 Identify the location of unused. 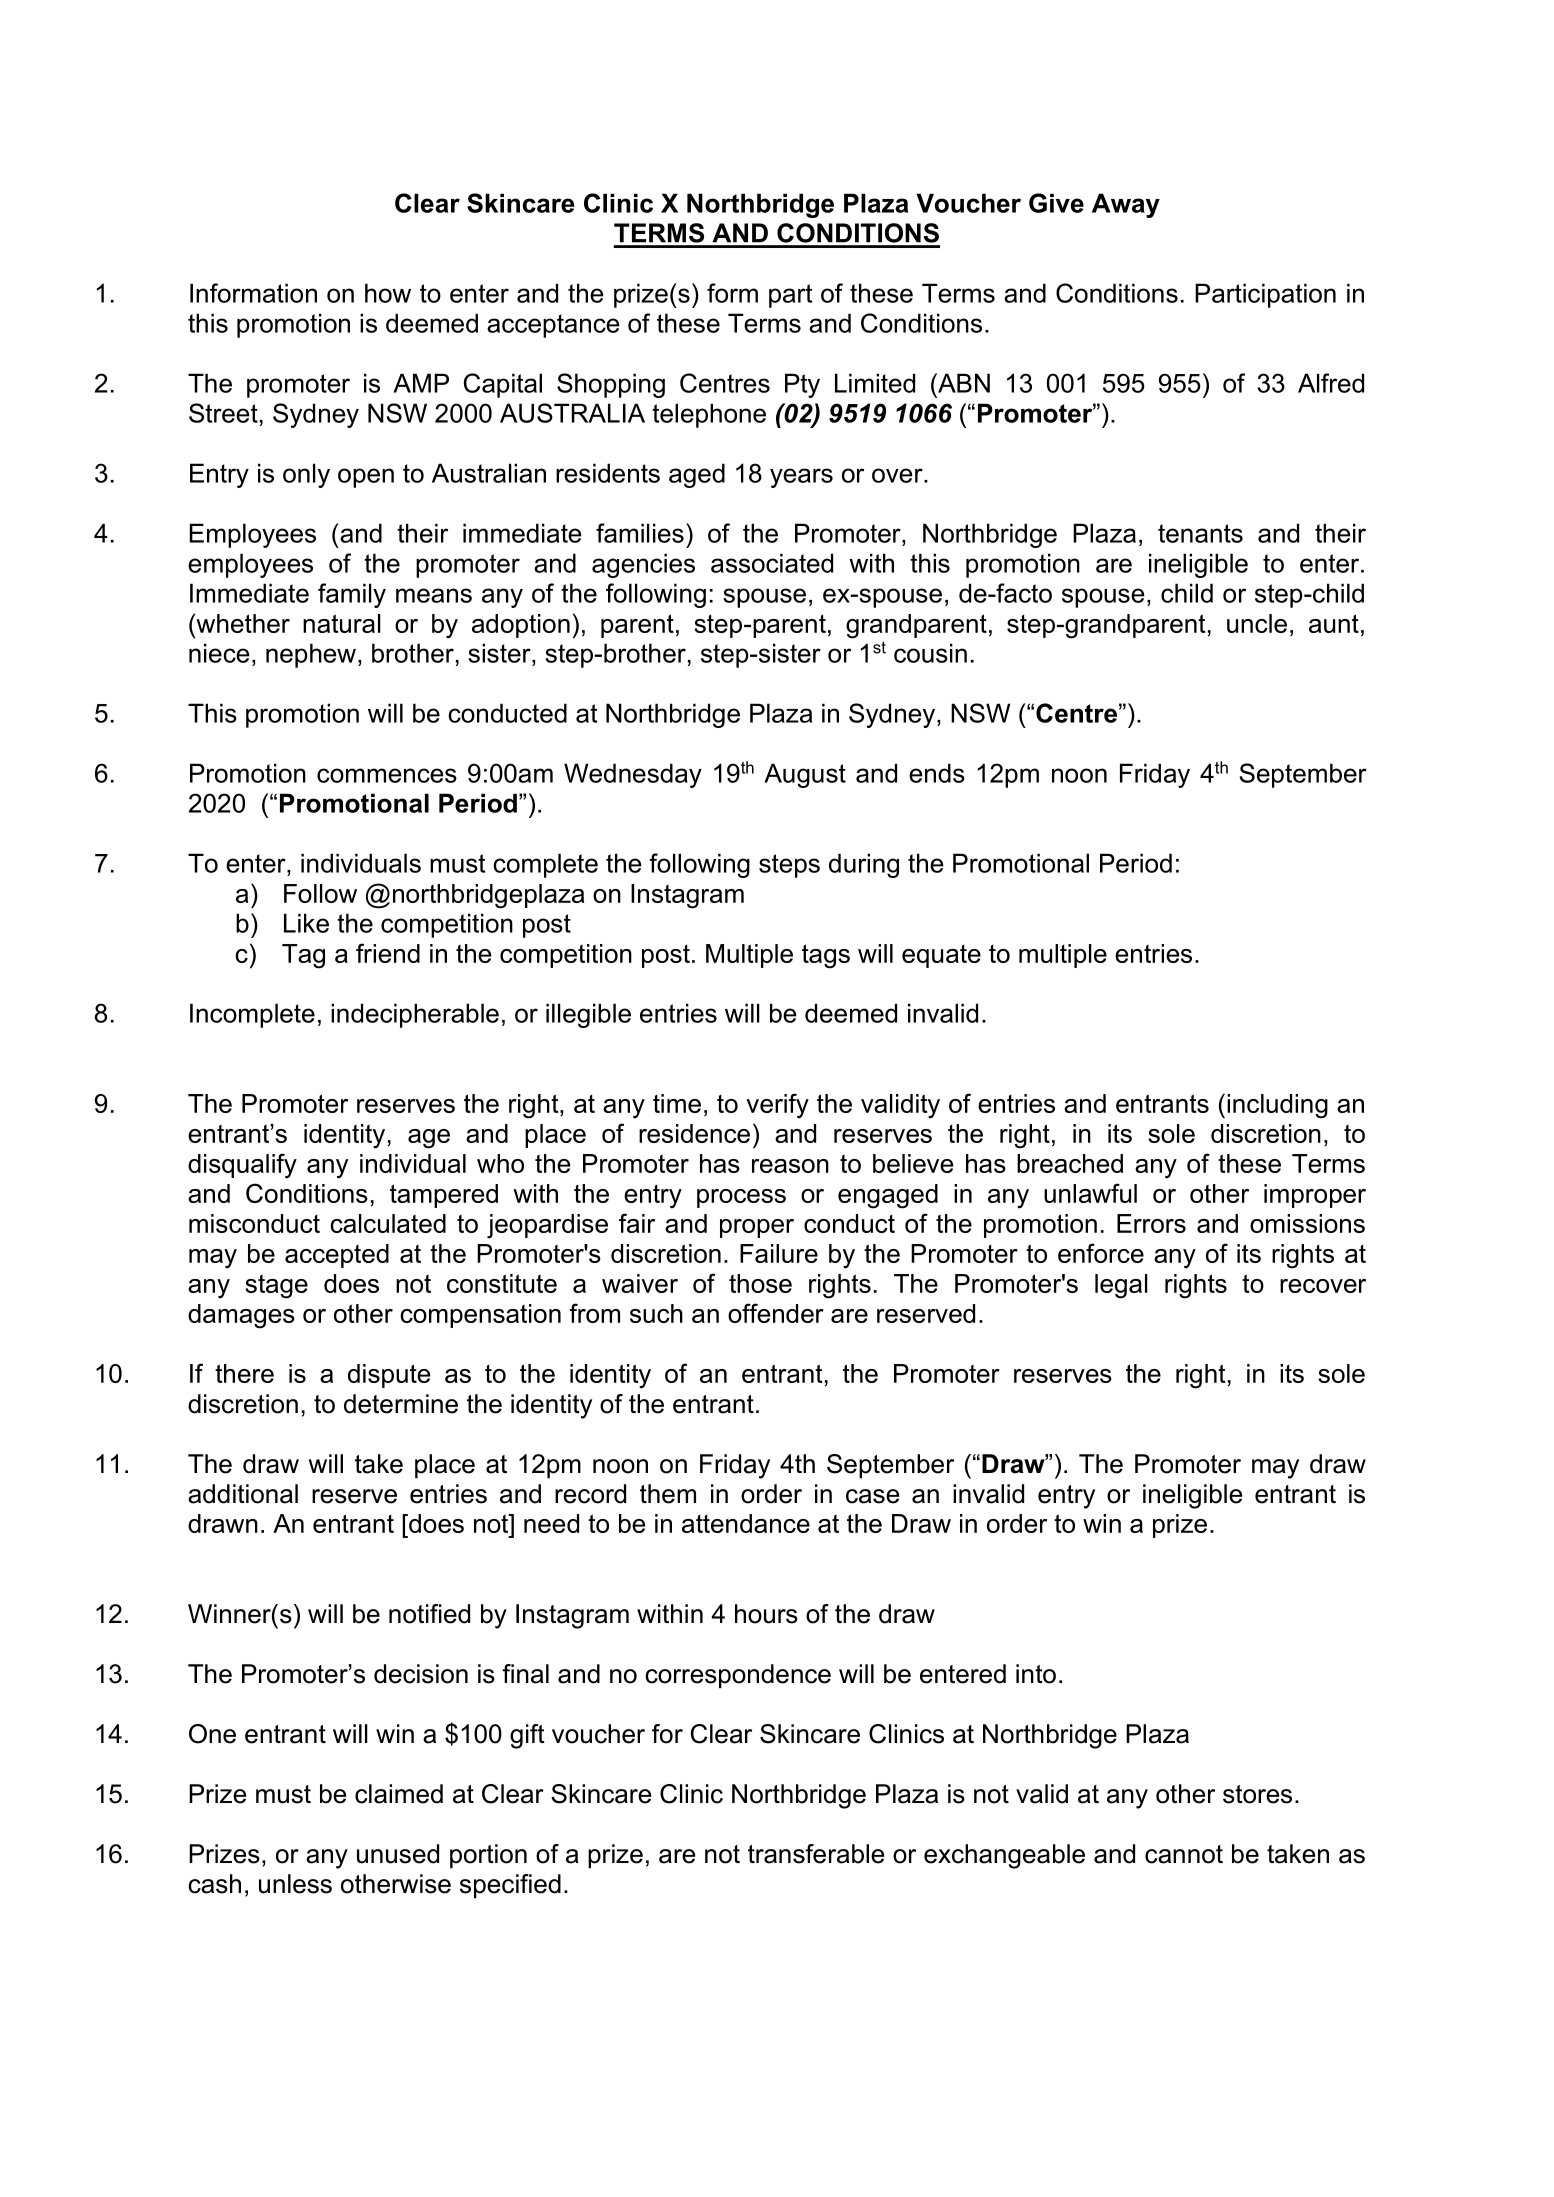
(398, 1854).
